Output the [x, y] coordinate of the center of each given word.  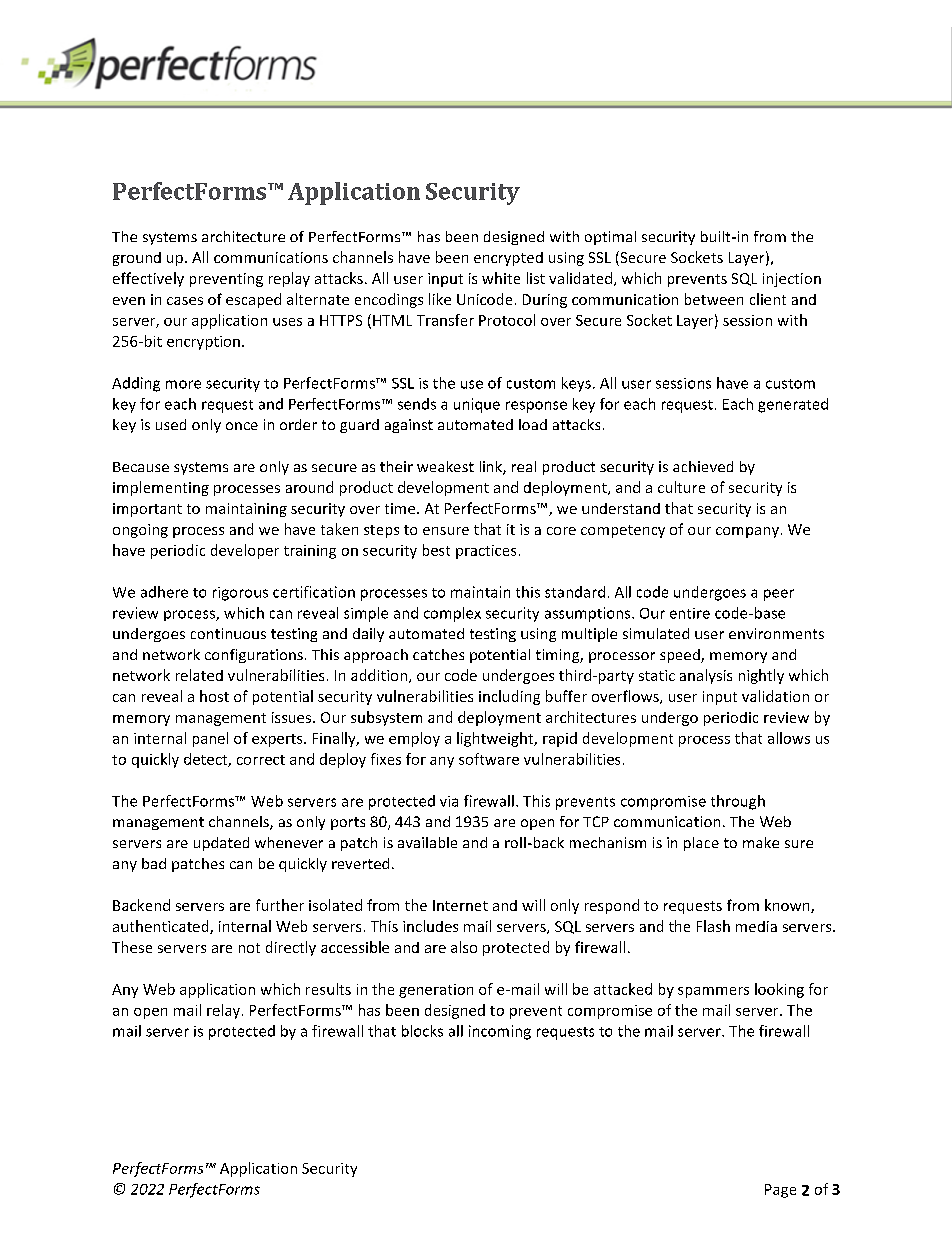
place [701, 844]
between [714, 299]
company [747, 532]
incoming [500, 1032]
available [427, 842]
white [501, 278]
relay [223, 1011]
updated [221, 844]
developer [245, 551]
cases [185, 301]
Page [780, 1191]
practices [486, 552]
